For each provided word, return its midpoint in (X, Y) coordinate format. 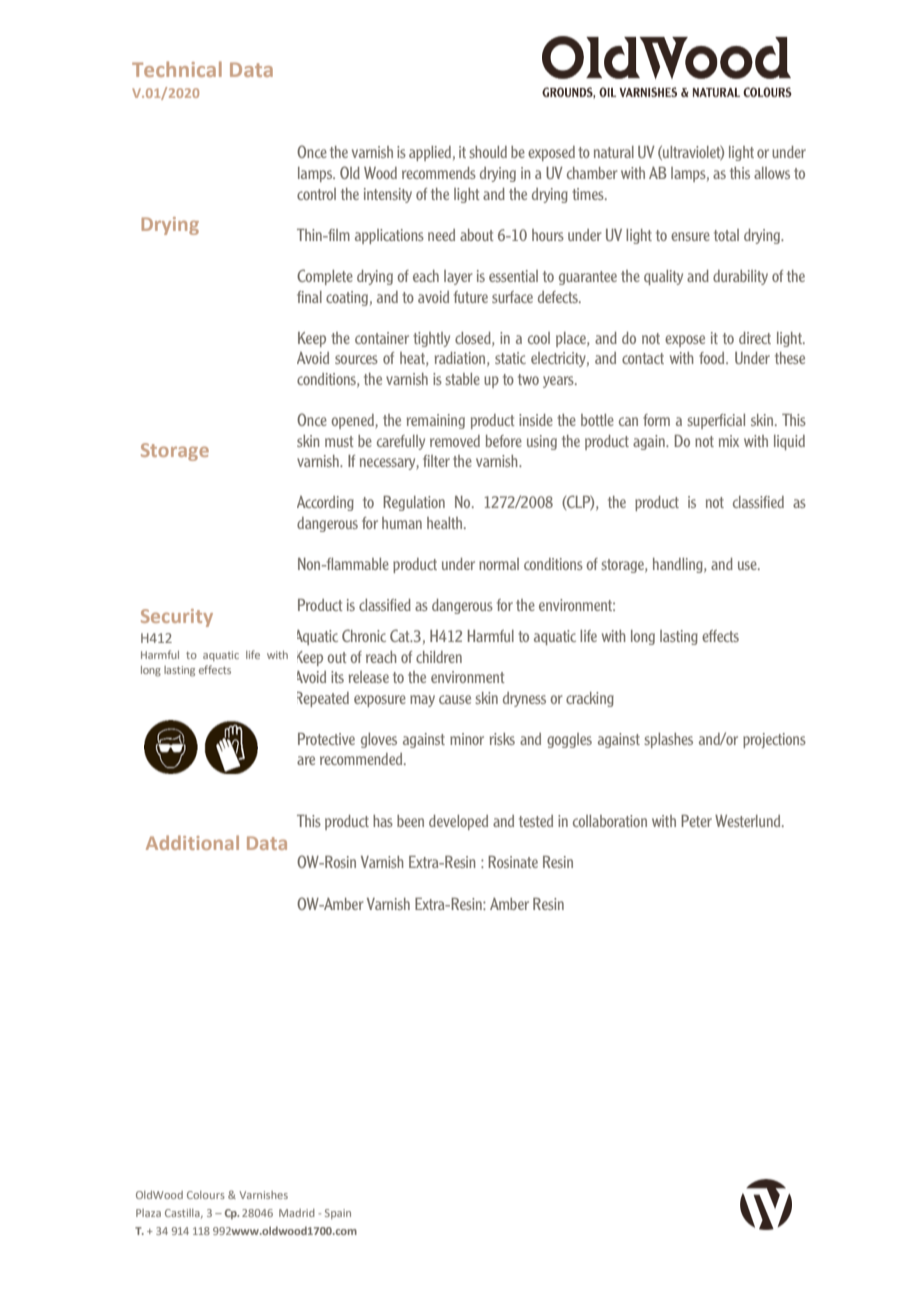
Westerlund (749, 821)
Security (177, 618)
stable (462, 379)
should (488, 152)
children (439, 657)
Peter (696, 821)
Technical (177, 69)
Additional (192, 842)
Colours (206, 1195)
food (713, 358)
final (309, 297)
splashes (668, 740)
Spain (338, 1214)
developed (458, 822)
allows (772, 173)
